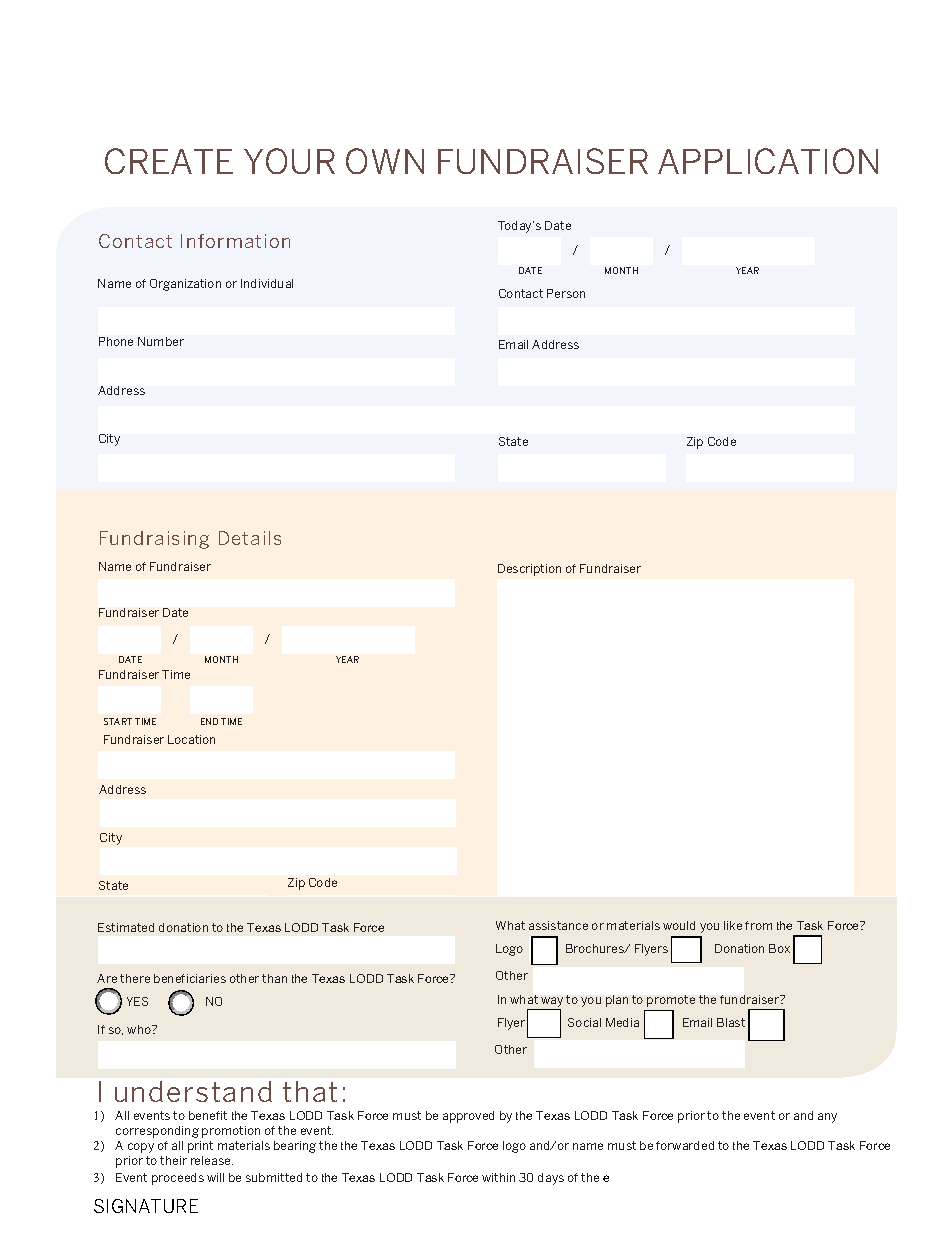  What do you see at coordinates (498, 1177) in the image?
I see `within` at bounding box center [498, 1177].
